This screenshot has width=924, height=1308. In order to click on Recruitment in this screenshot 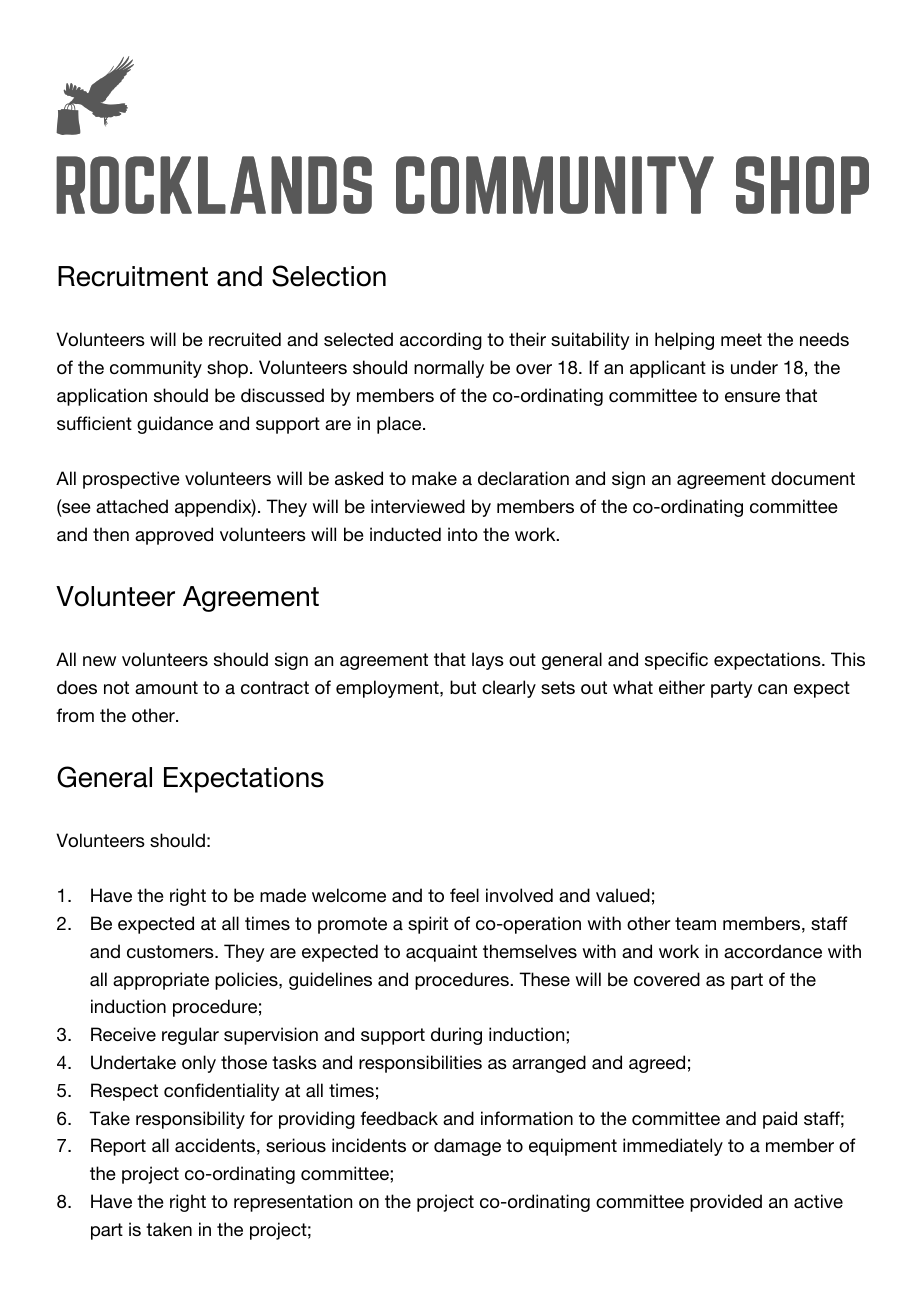, I will do `click(133, 276)`.
